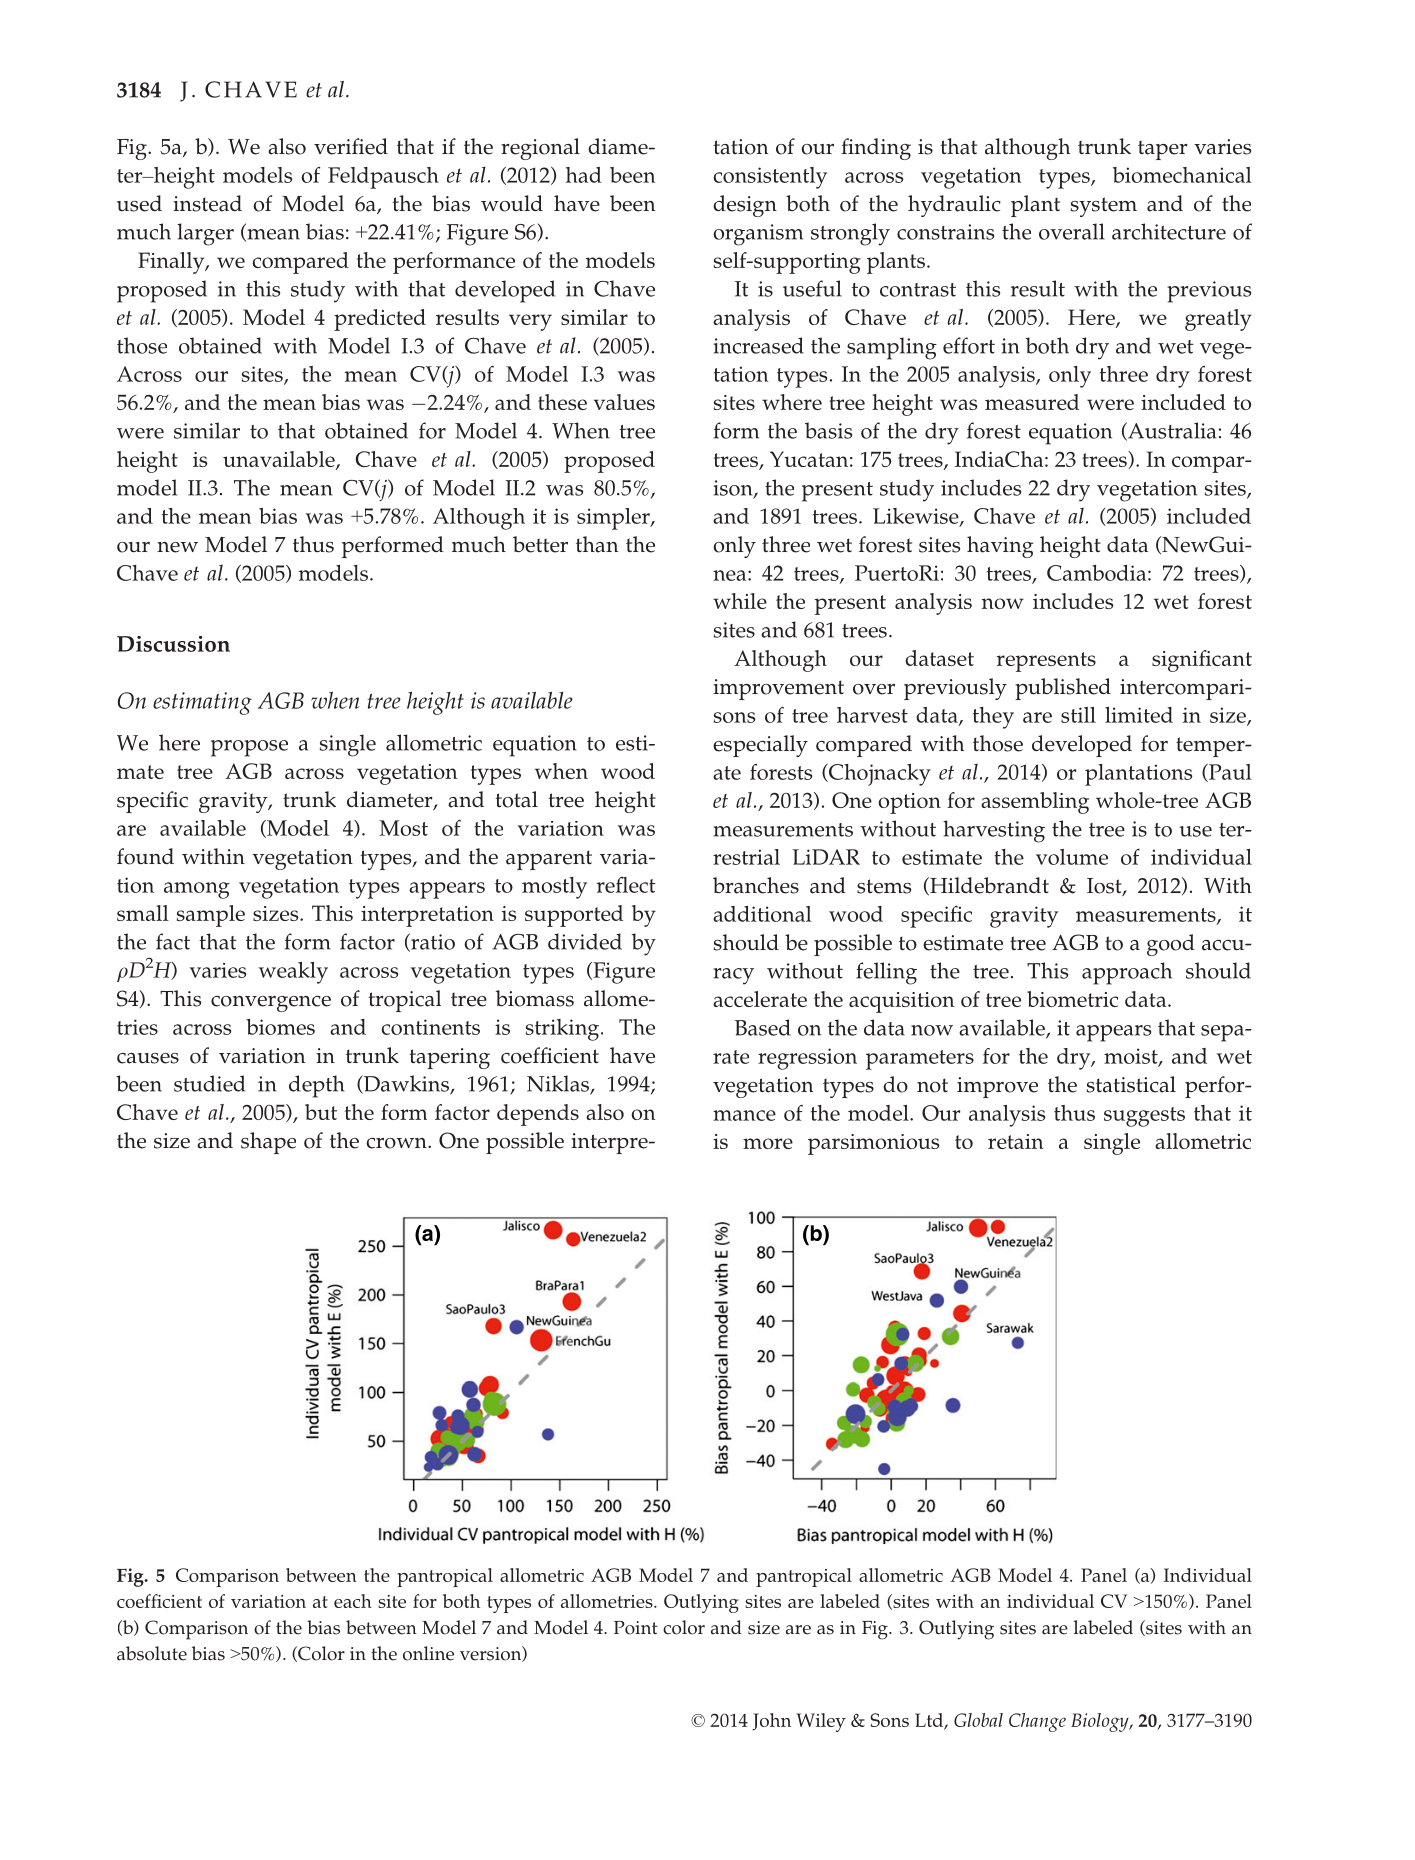 Image resolution: width=1415 pixels, height=1860 pixels. Describe the element at coordinates (745, 206) in the screenshot. I see `design` at that location.
